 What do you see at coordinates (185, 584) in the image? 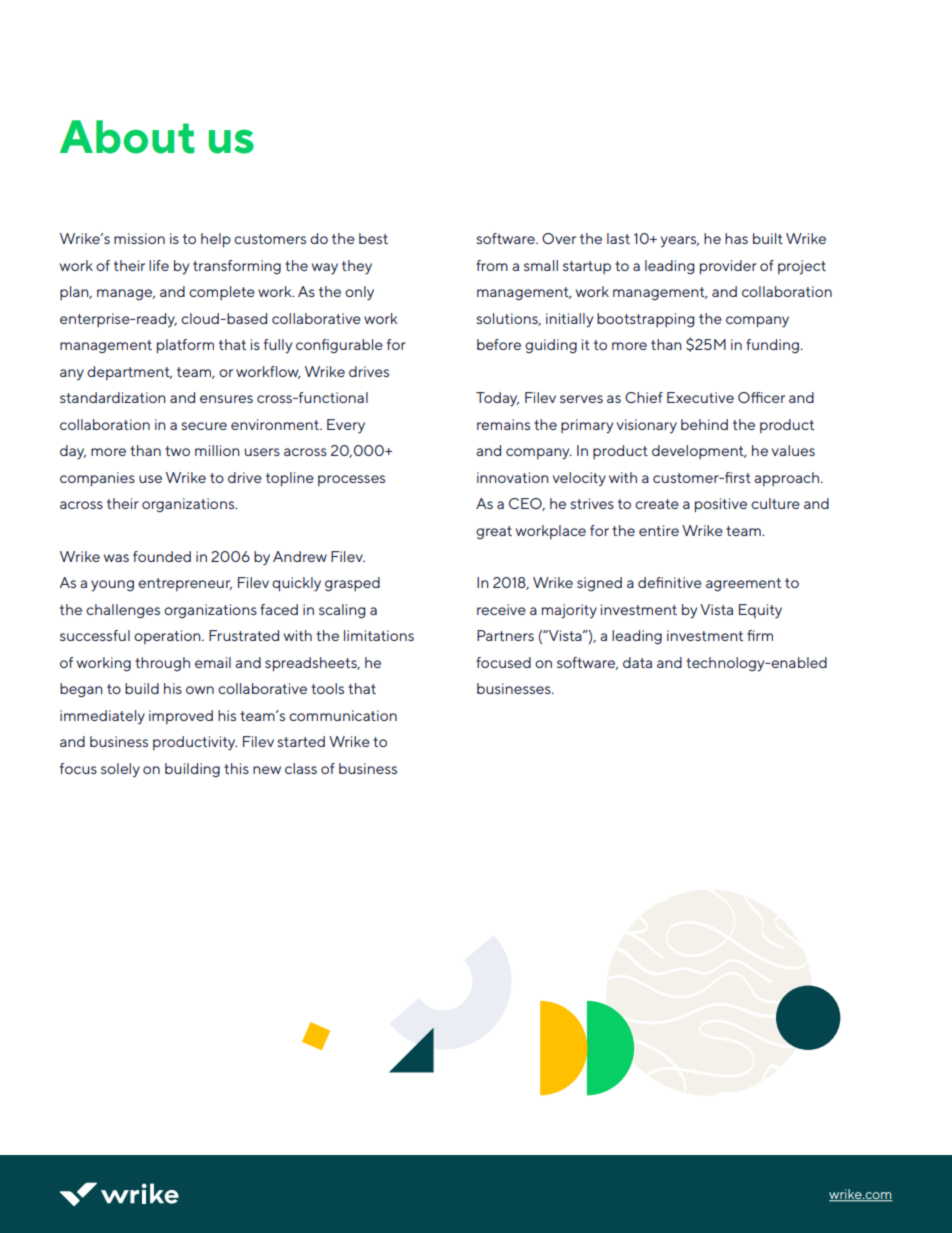
I see `entrepreneur` at bounding box center [185, 584].
